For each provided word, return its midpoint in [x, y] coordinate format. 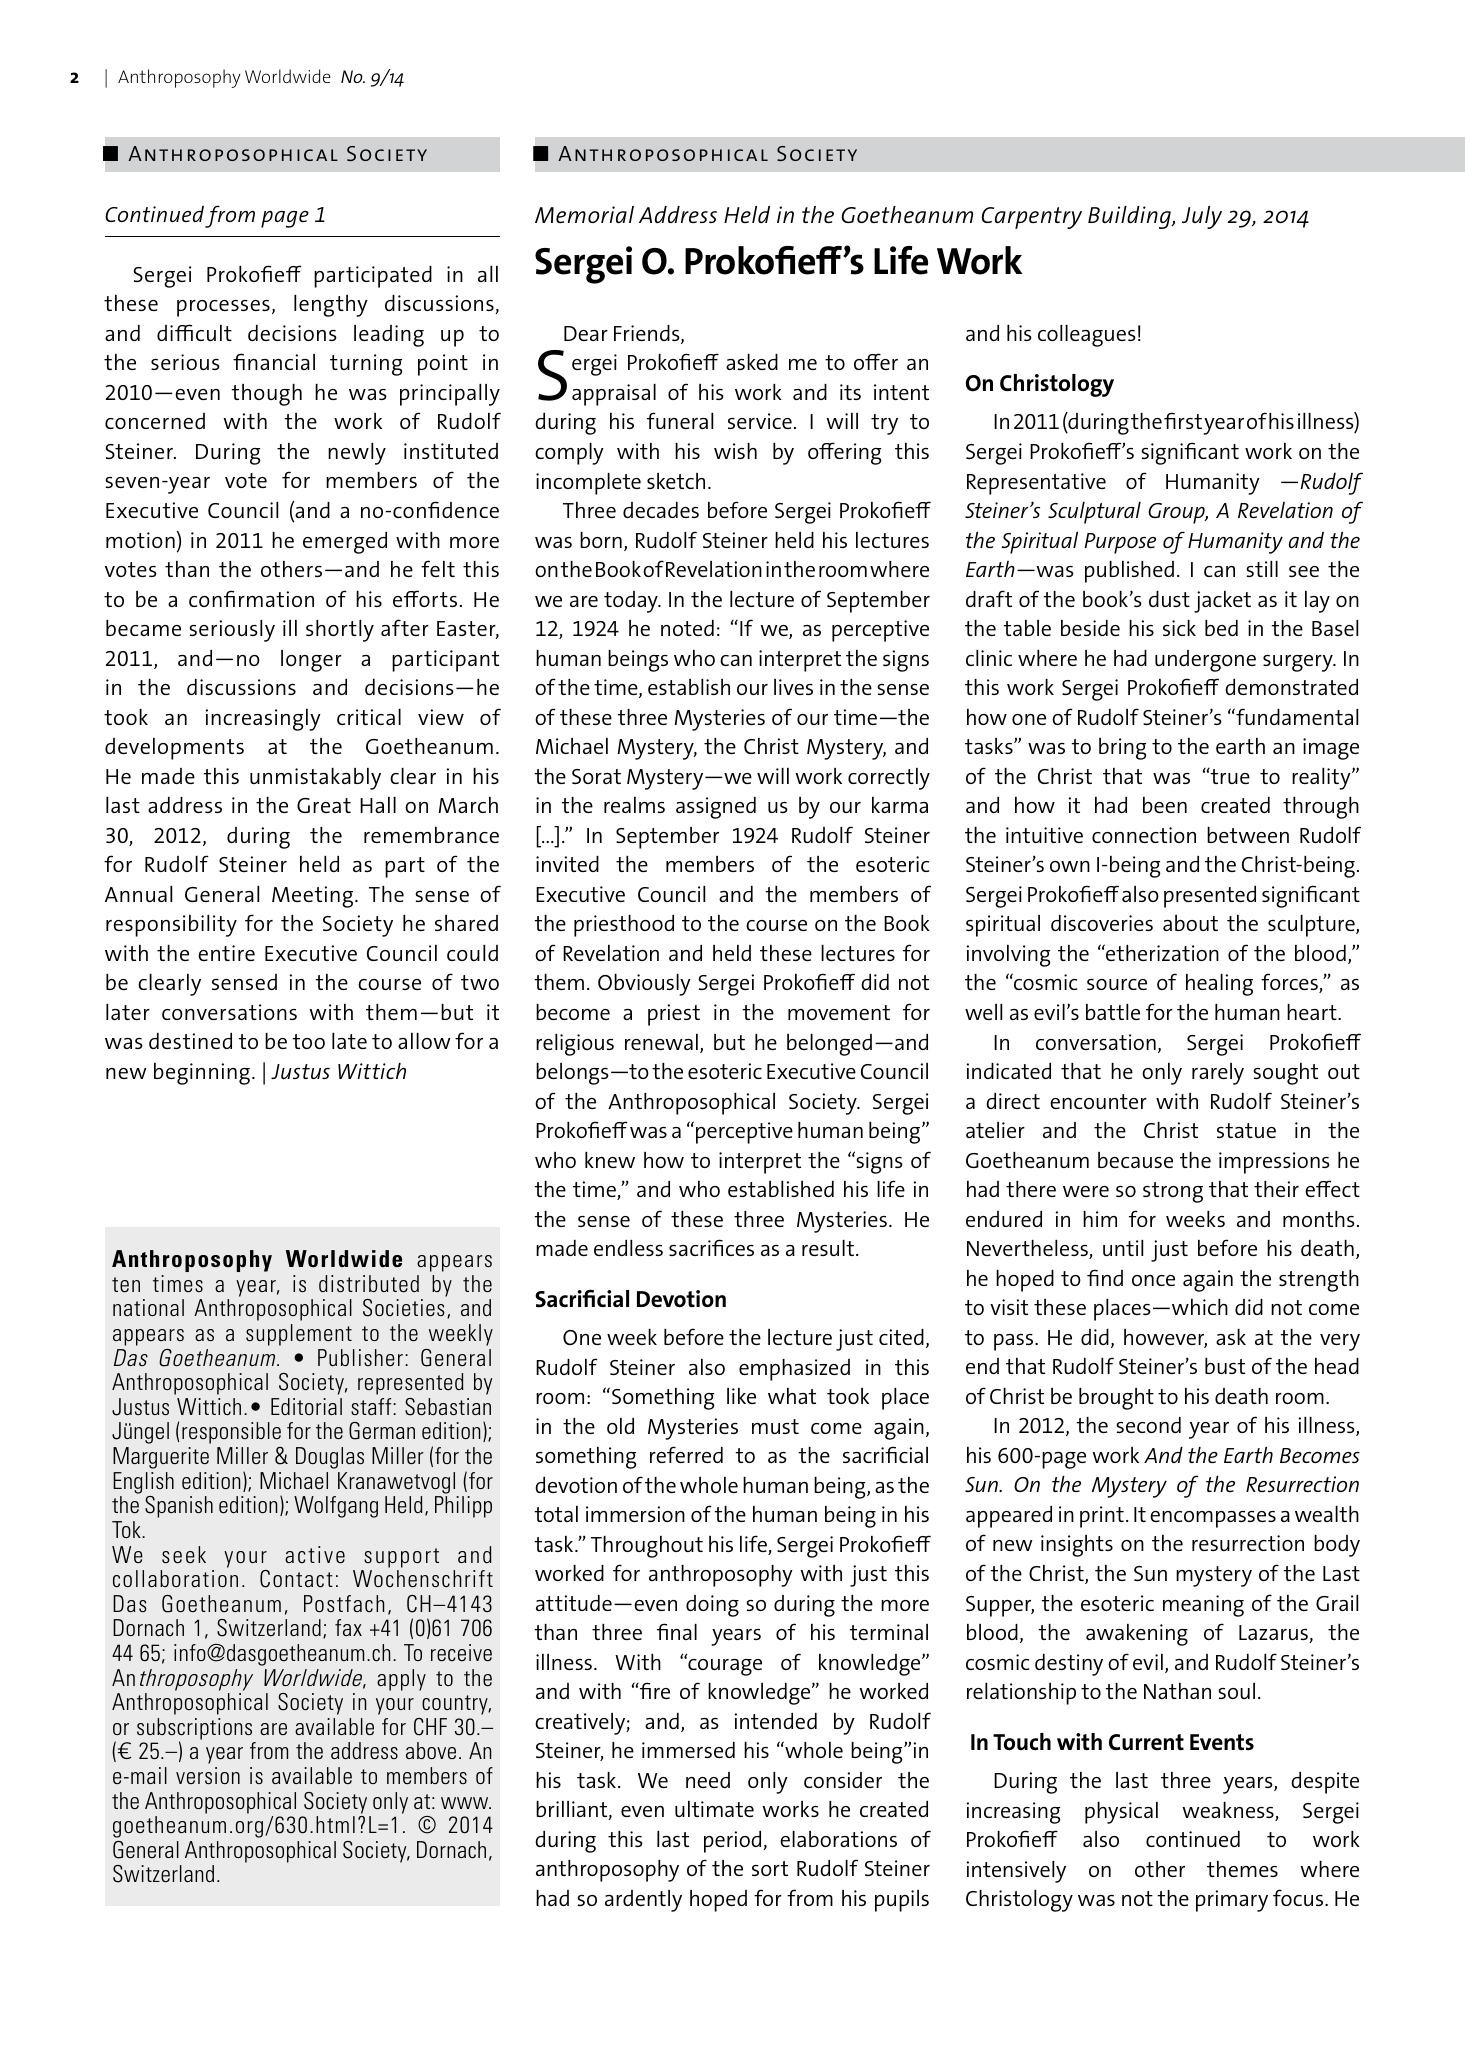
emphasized [794, 1370]
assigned [716, 808]
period [734, 1842]
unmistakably [315, 779]
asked [752, 362]
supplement [299, 1335]
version [208, 1775]
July [1202, 217]
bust [1225, 1366]
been [1165, 805]
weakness [1229, 1811]
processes [223, 308]
